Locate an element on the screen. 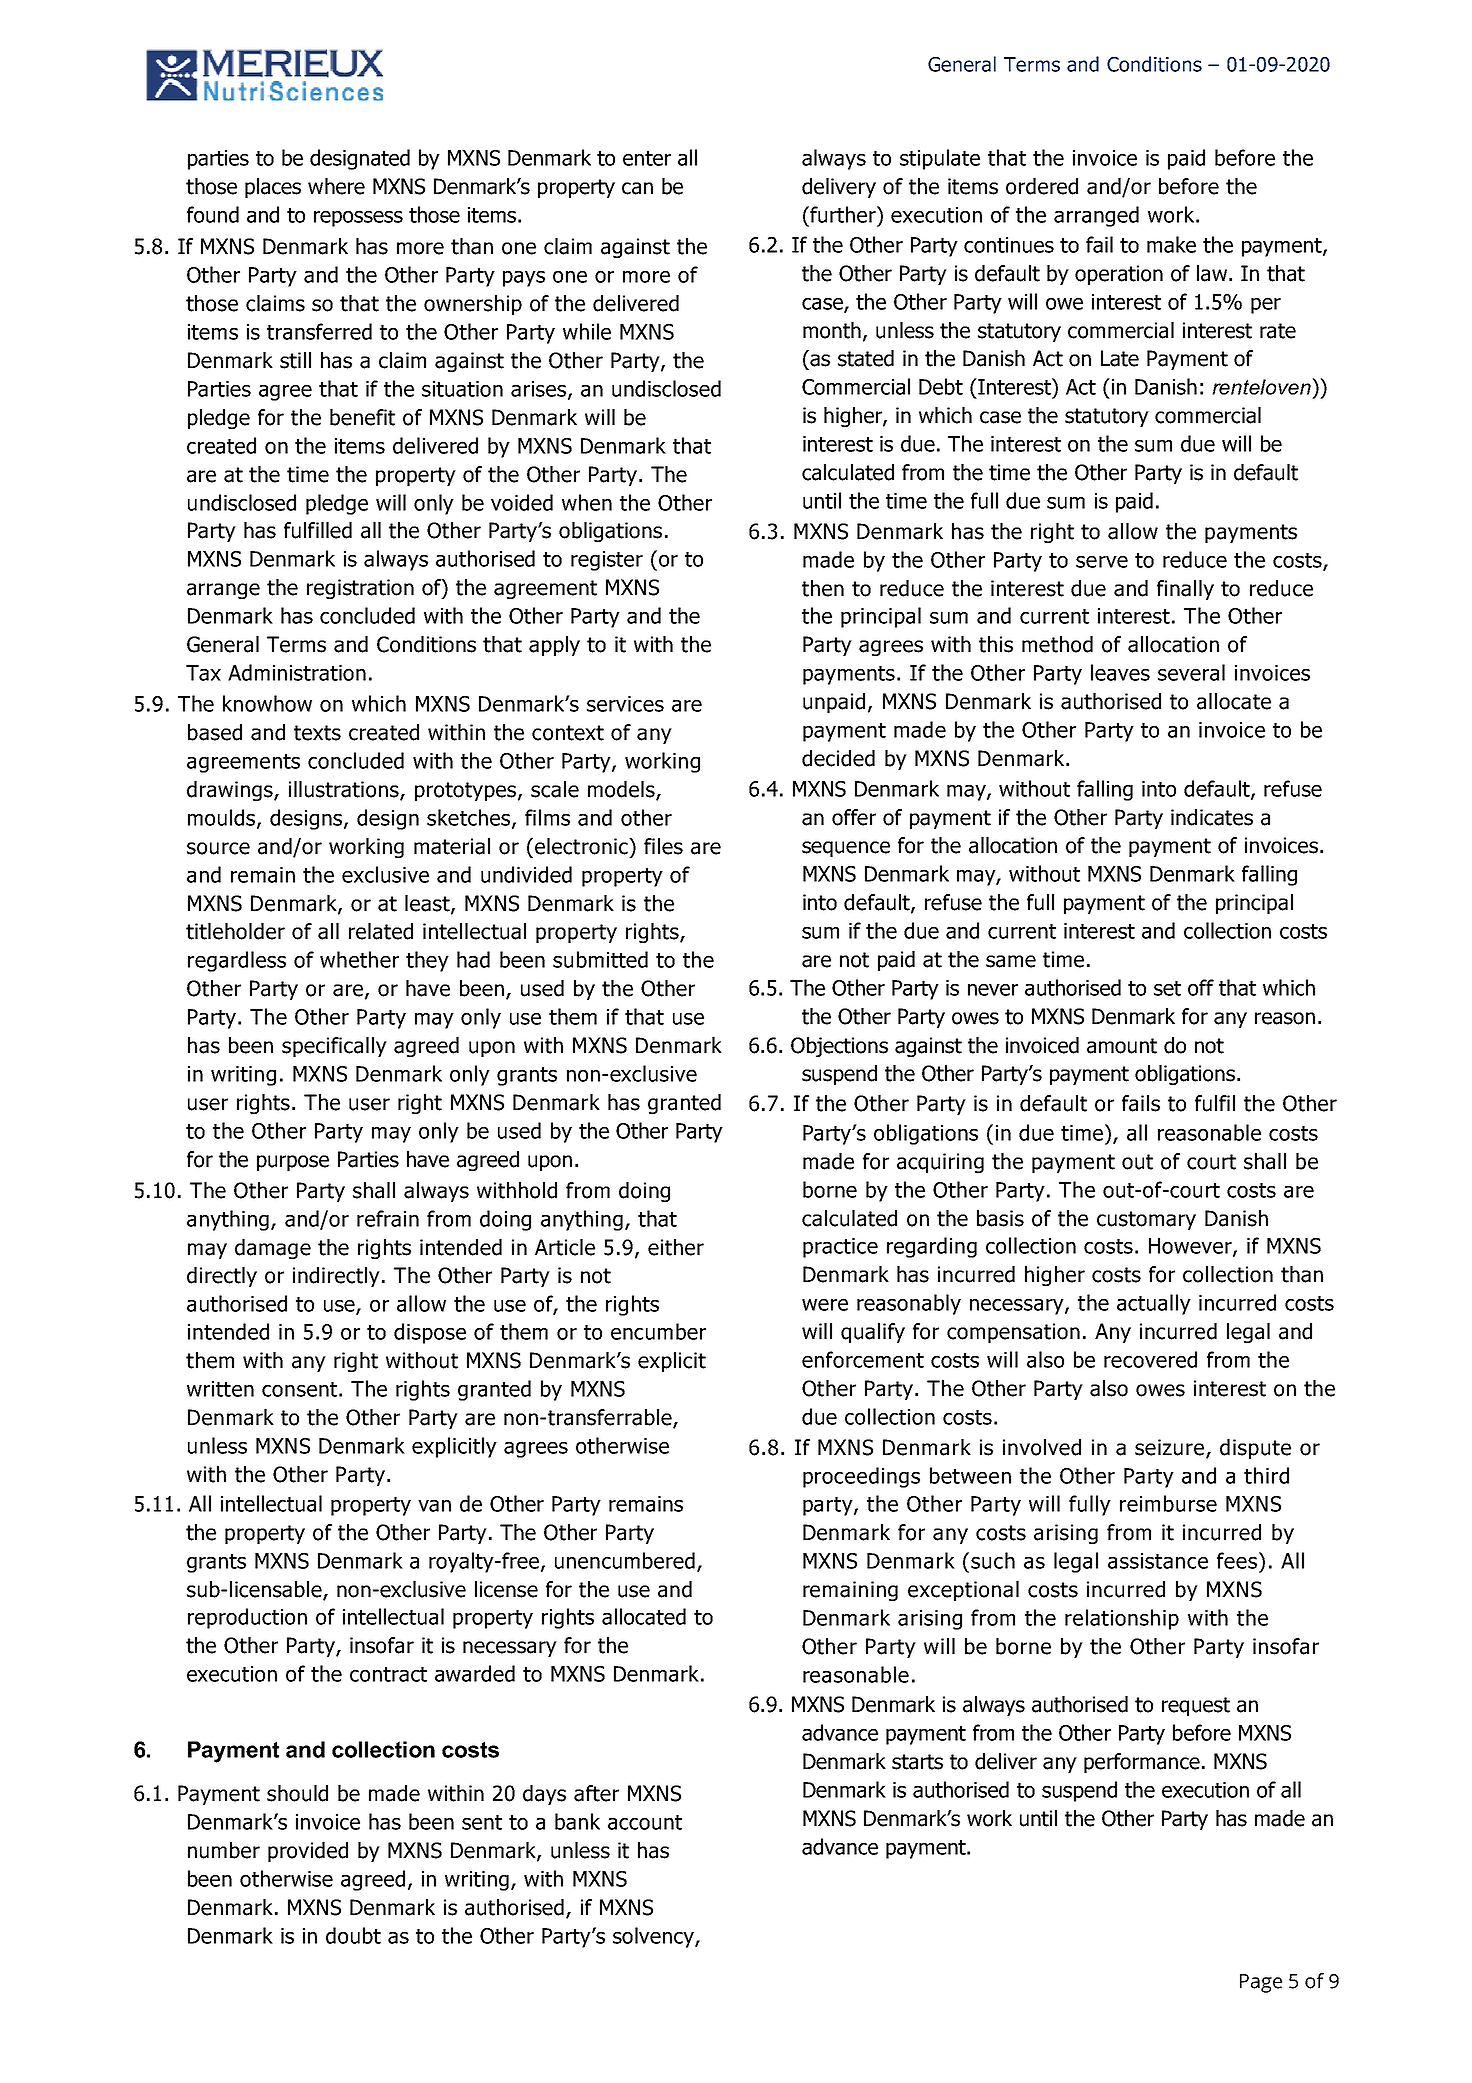  doubt is located at coordinates (353, 1935).
